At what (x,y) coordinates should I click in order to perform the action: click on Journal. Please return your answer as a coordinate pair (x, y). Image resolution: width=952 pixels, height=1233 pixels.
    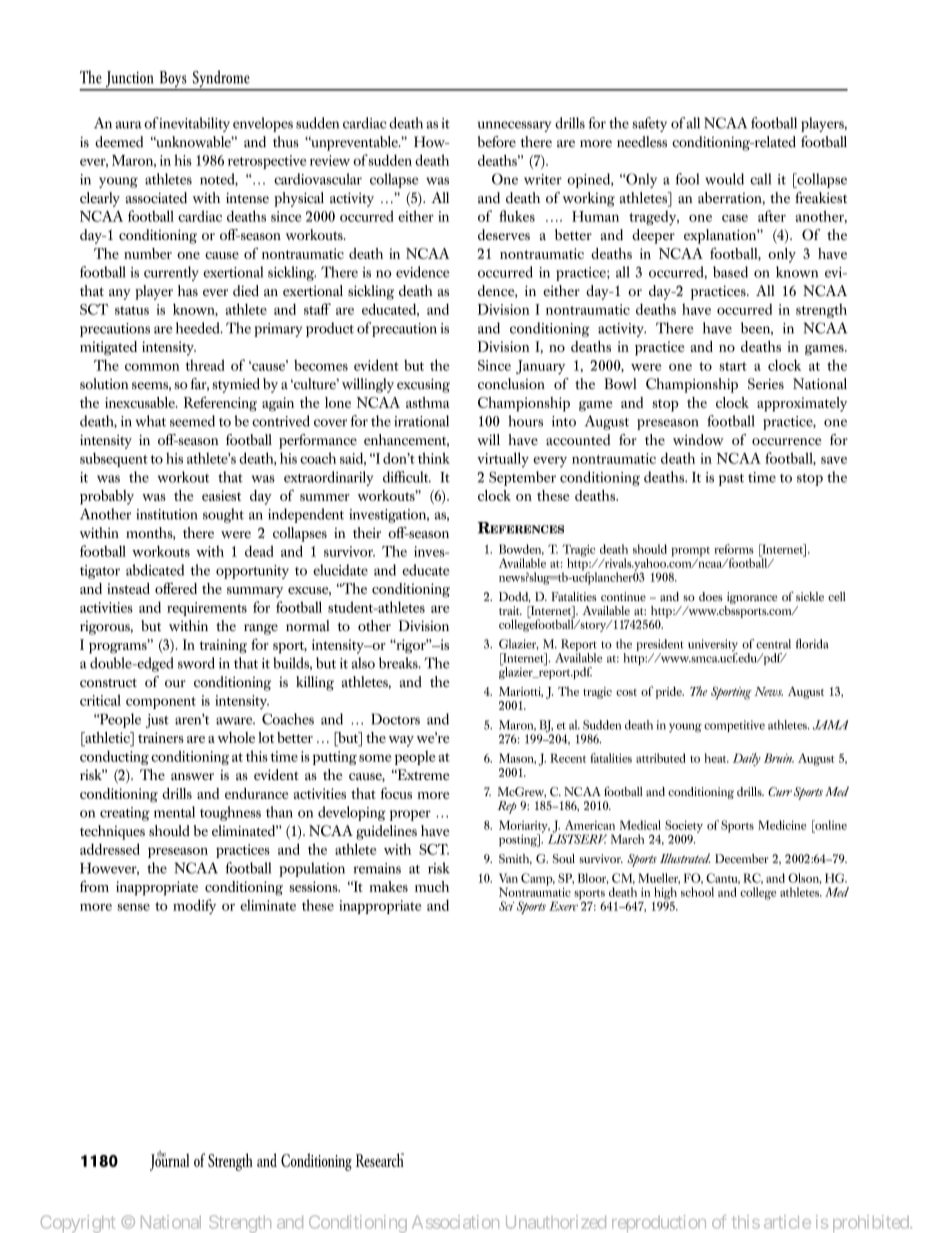
    Looking at the image, I should click on (169, 1161).
